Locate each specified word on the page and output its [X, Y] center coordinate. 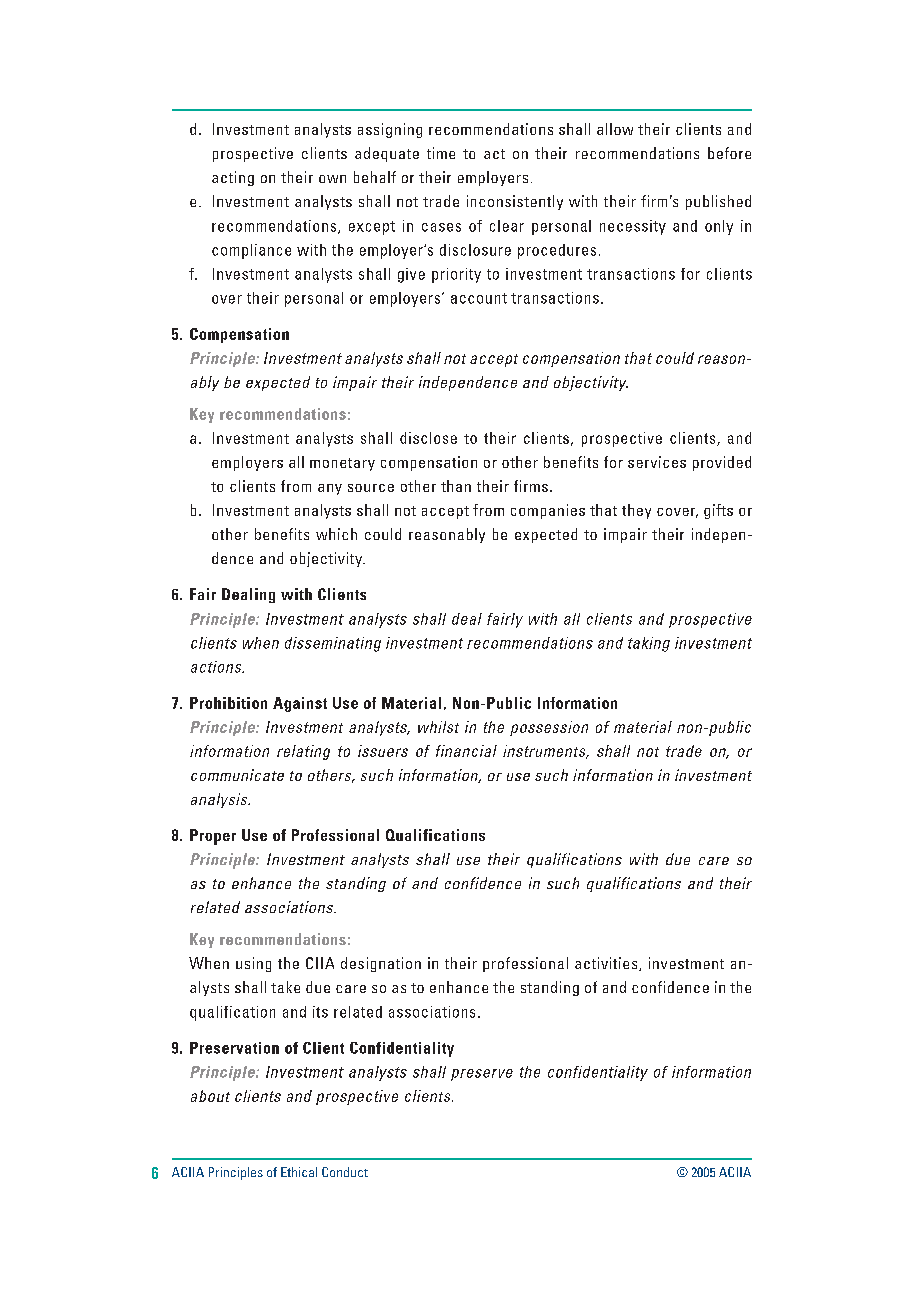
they [636, 511]
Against [300, 704]
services [657, 462]
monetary [342, 464]
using [253, 964]
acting [233, 178]
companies [548, 511]
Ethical [299, 1172]
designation [381, 964]
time [441, 153]
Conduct [345, 1172]
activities [607, 964]
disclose [428, 438]
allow [615, 129]
